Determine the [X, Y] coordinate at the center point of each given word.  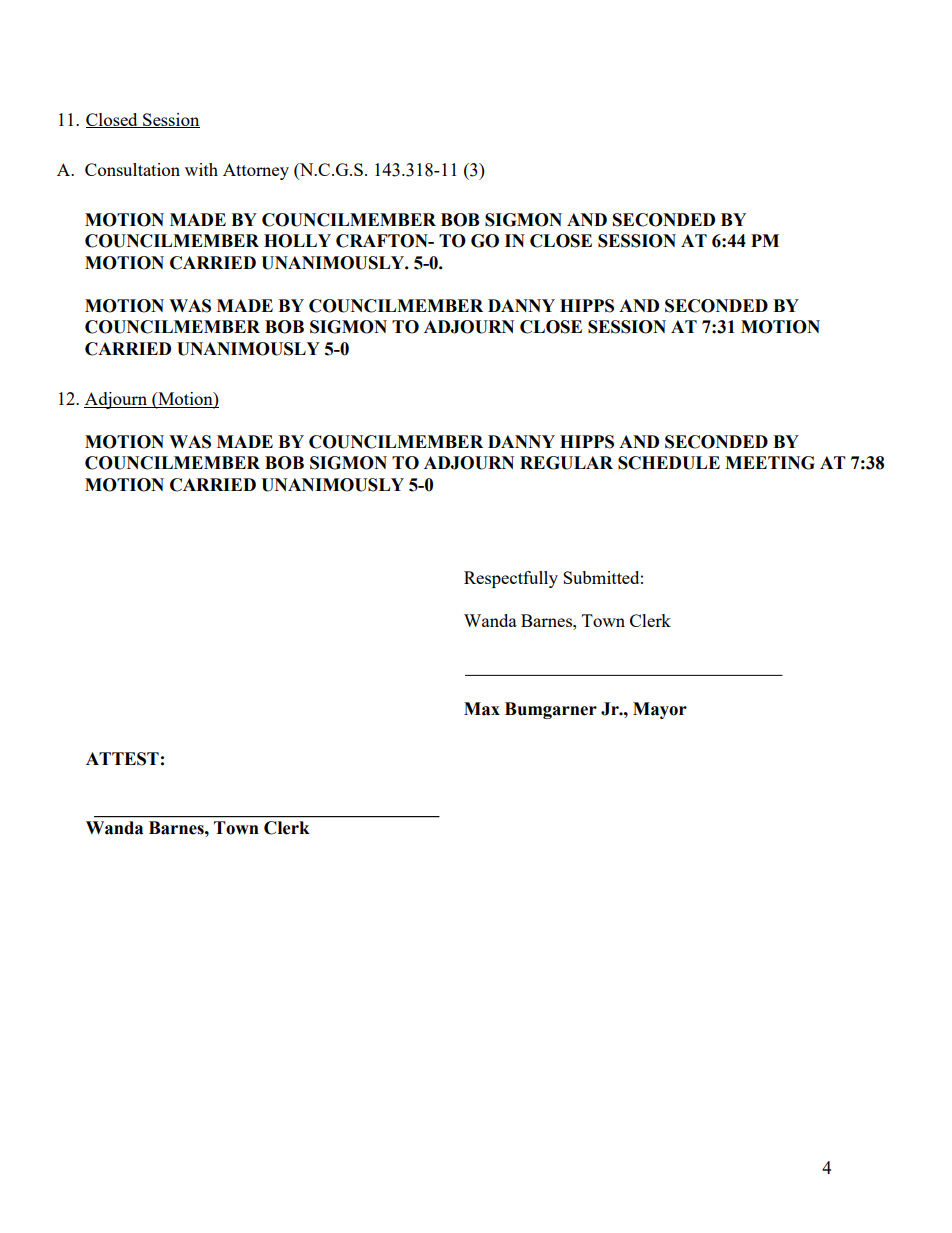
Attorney [256, 171]
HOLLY [297, 241]
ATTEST [122, 759]
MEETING [770, 463]
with [201, 169]
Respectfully [511, 579]
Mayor [660, 710]
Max [482, 709]
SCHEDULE [669, 463]
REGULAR [566, 463]
